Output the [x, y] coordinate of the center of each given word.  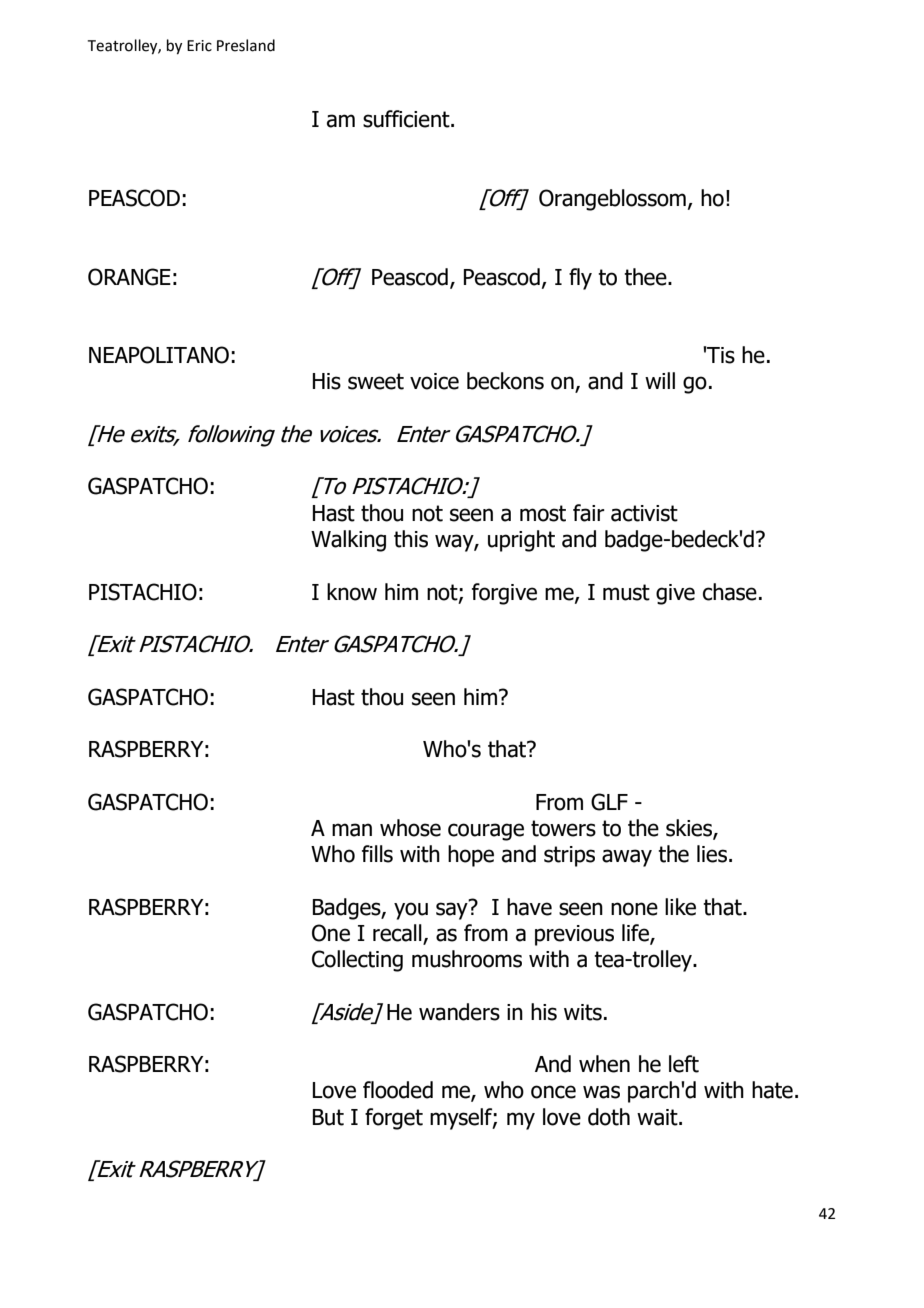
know [352, 592]
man [352, 830]
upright [521, 541]
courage [486, 832]
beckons [505, 381]
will [660, 380]
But [328, 1117]
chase [730, 592]
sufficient [407, 119]
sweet [376, 381]
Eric [199, 46]
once [553, 1092]
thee [646, 277]
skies [690, 829]
